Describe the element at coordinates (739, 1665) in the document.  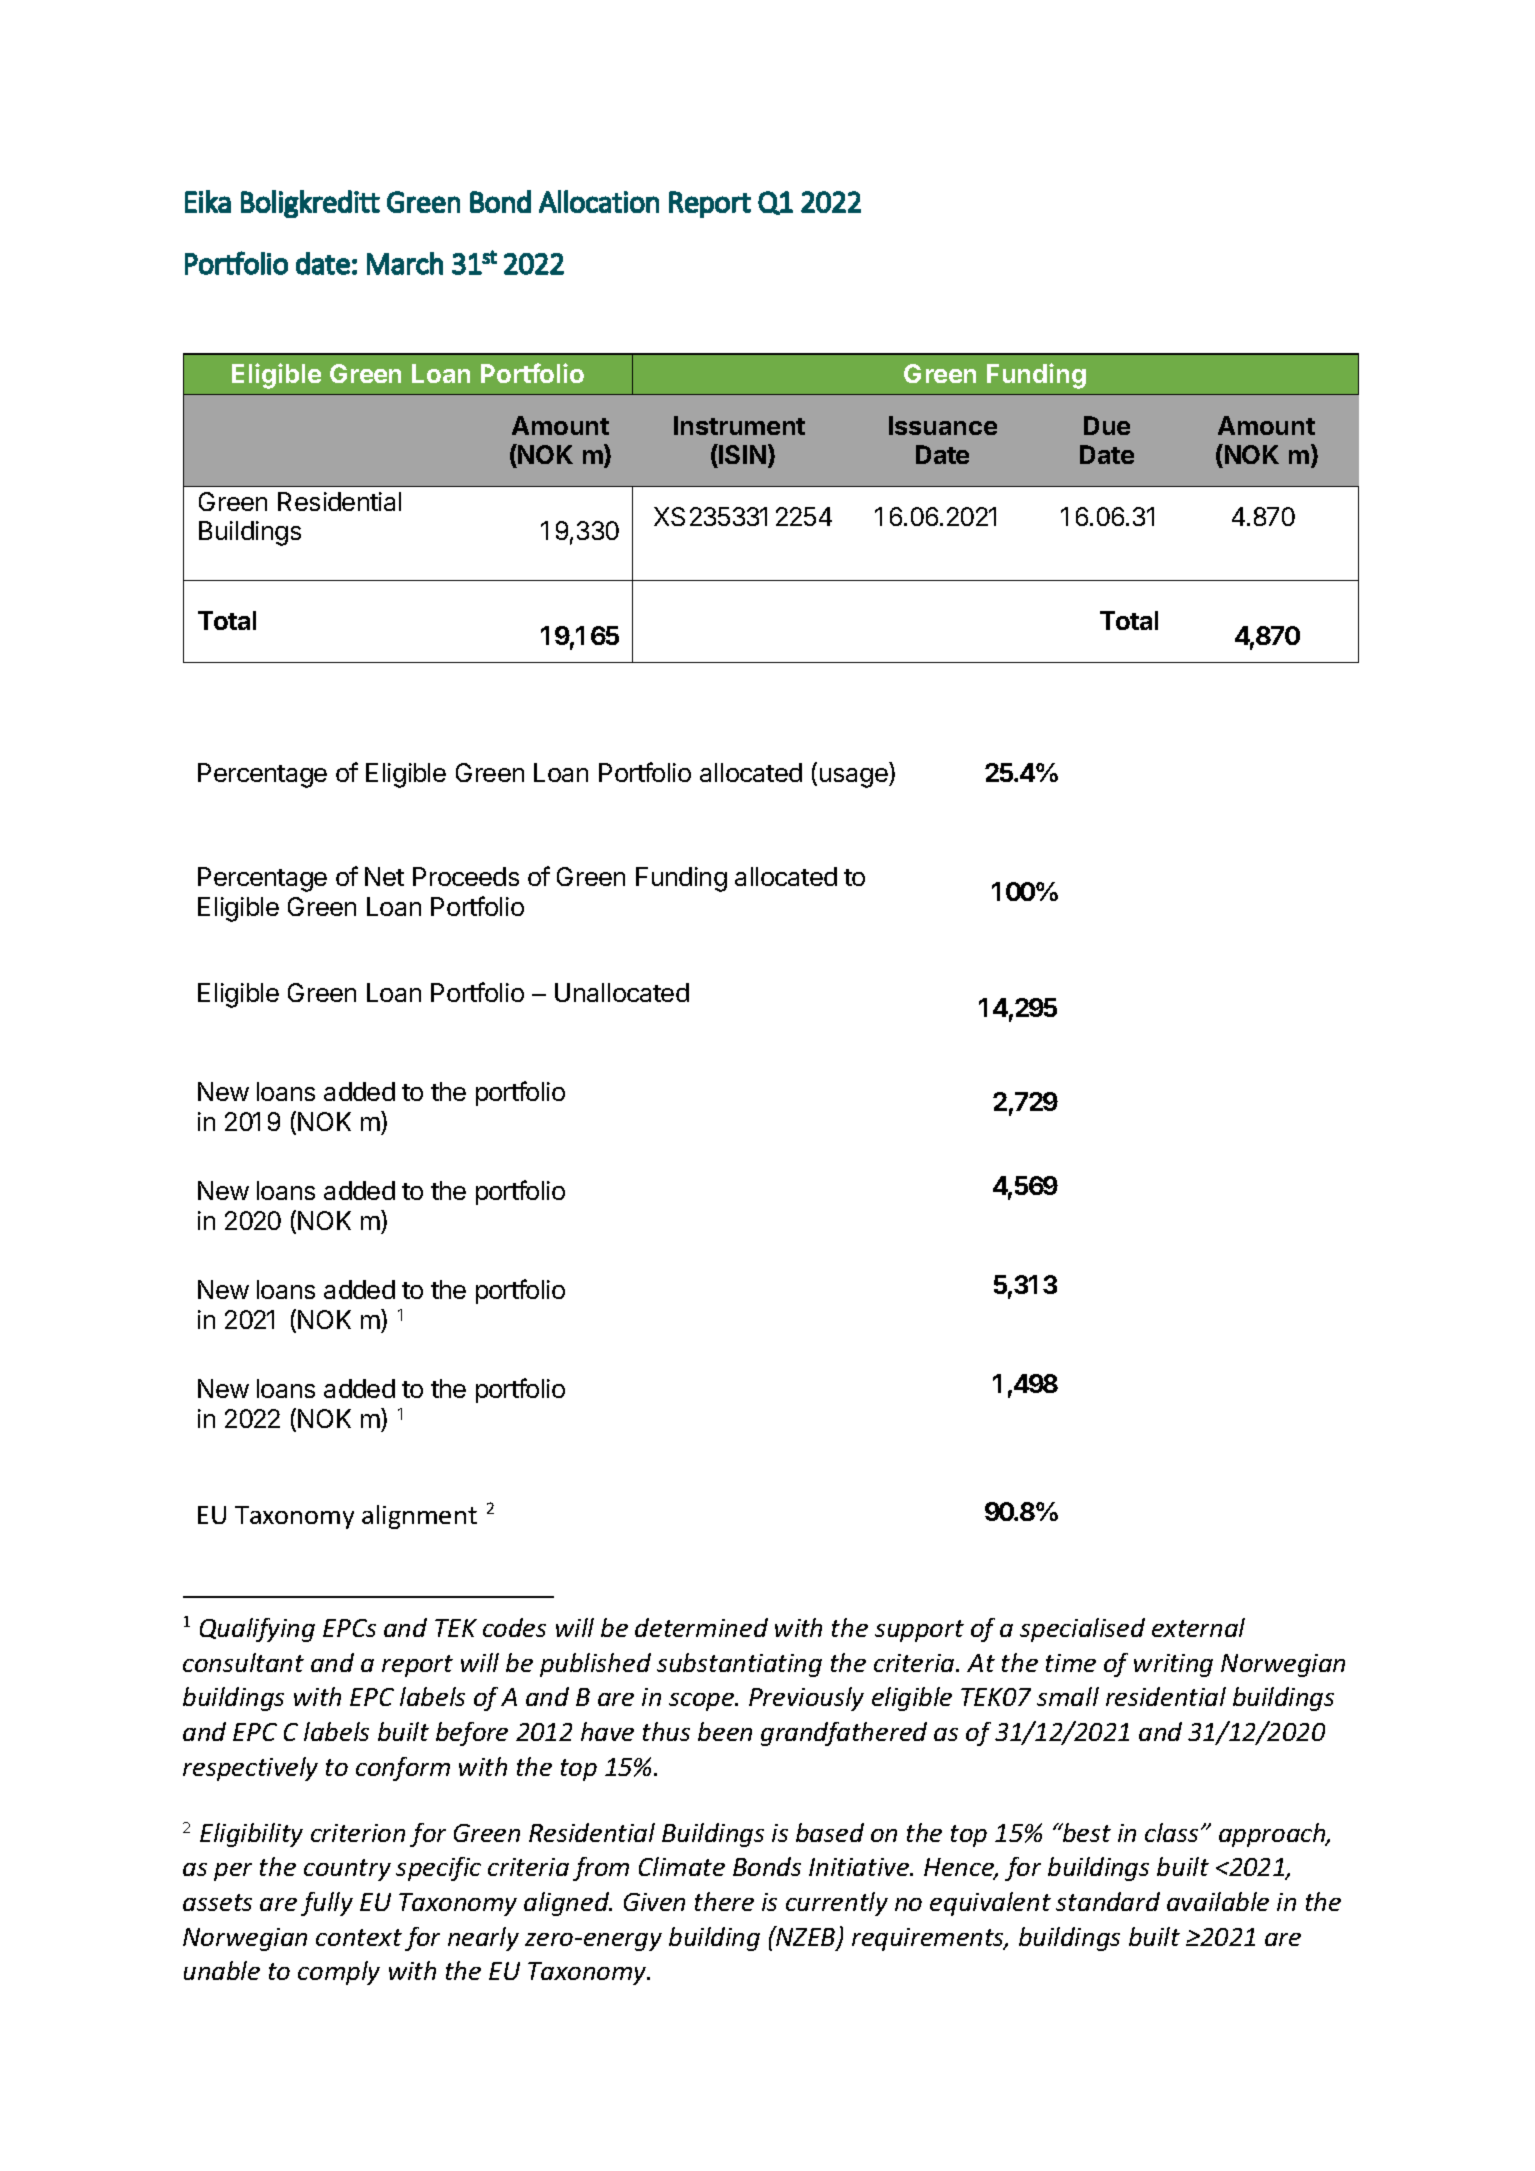
I see `substantiating` at that location.
